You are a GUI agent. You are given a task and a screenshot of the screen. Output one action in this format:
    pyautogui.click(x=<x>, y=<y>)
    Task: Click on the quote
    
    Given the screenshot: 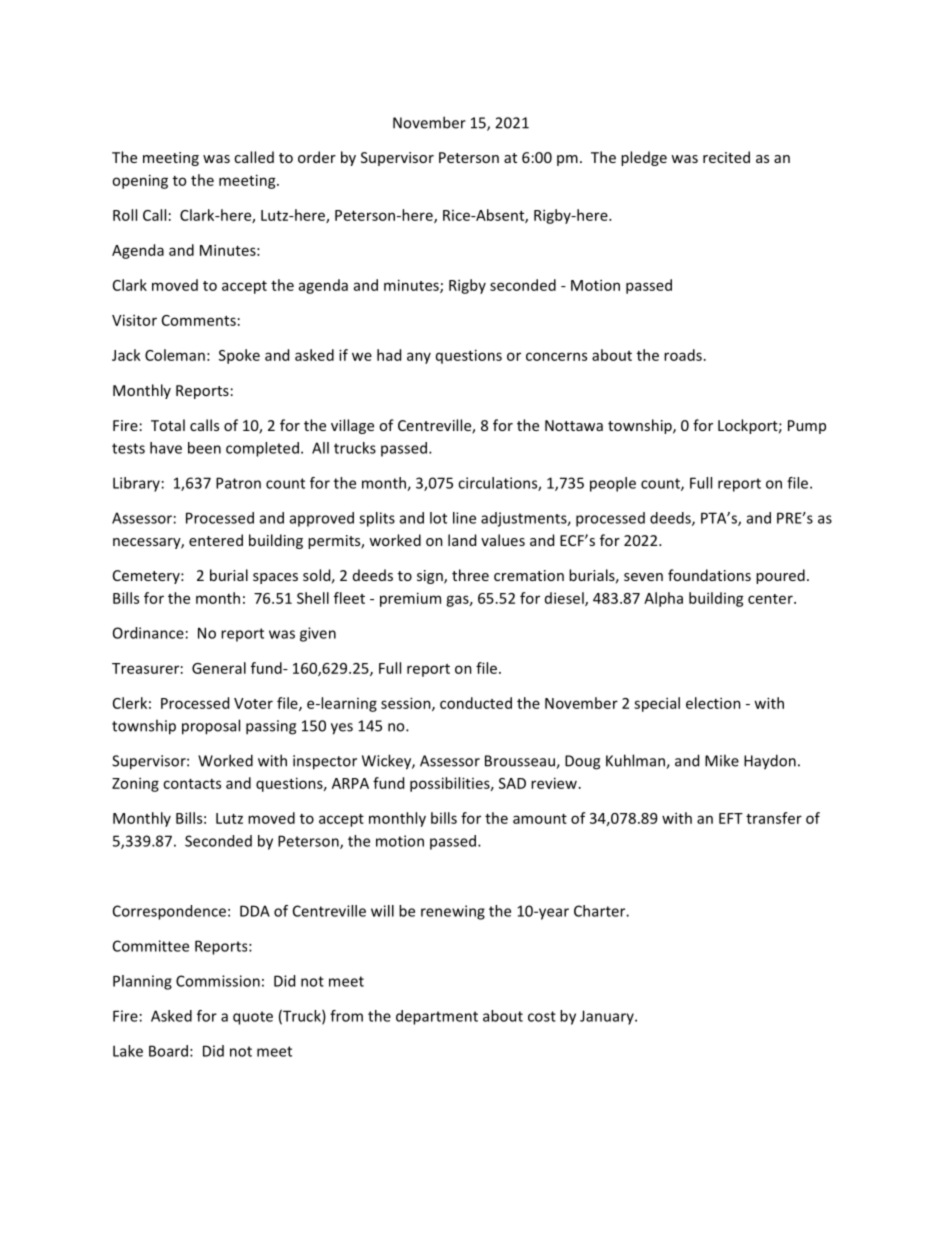 What is the action you would take?
    pyautogui.click(x=253, y=1018)
